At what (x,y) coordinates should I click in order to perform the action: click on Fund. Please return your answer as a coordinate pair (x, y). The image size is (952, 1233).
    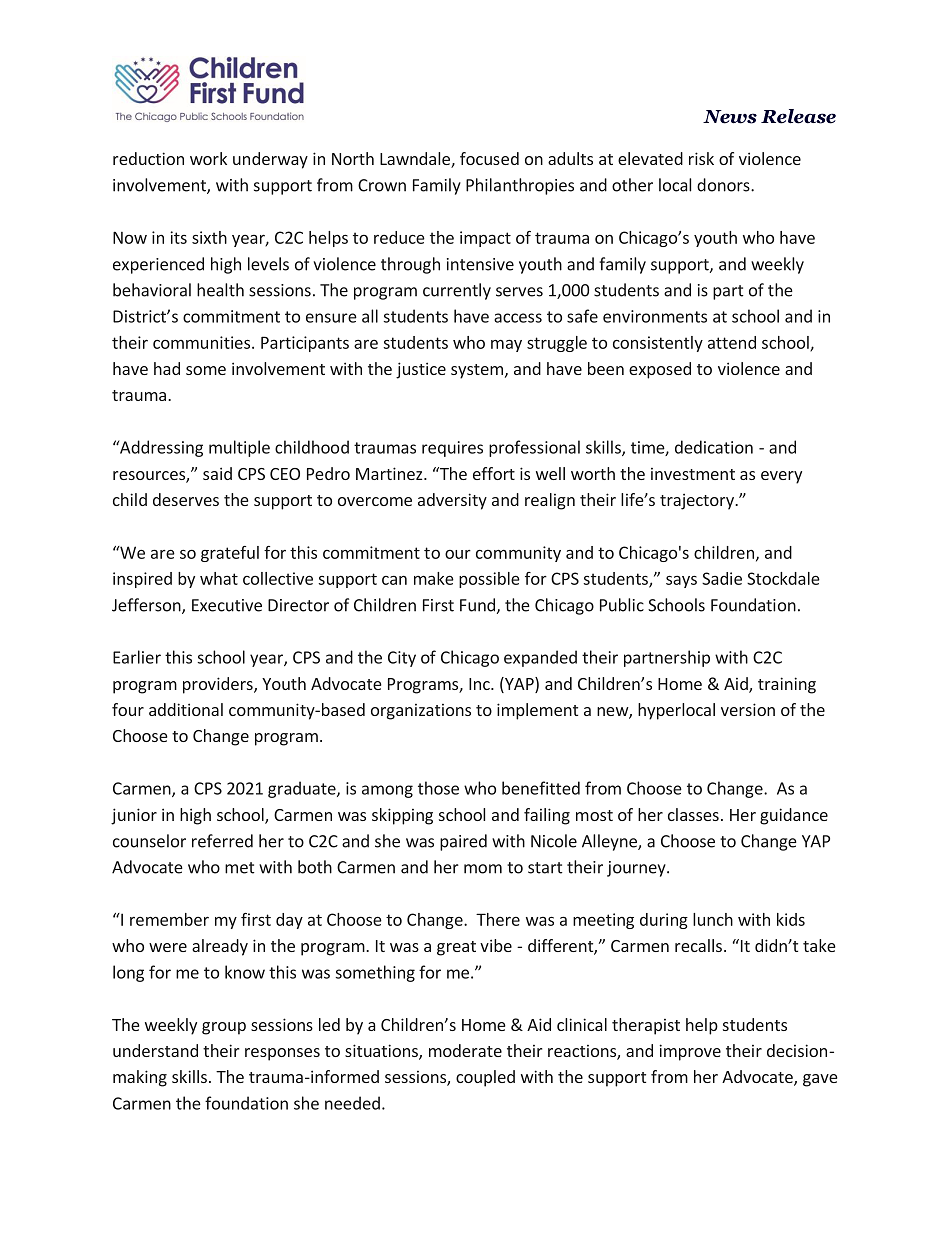
    Looking at the image, I should click on (477, 605).
